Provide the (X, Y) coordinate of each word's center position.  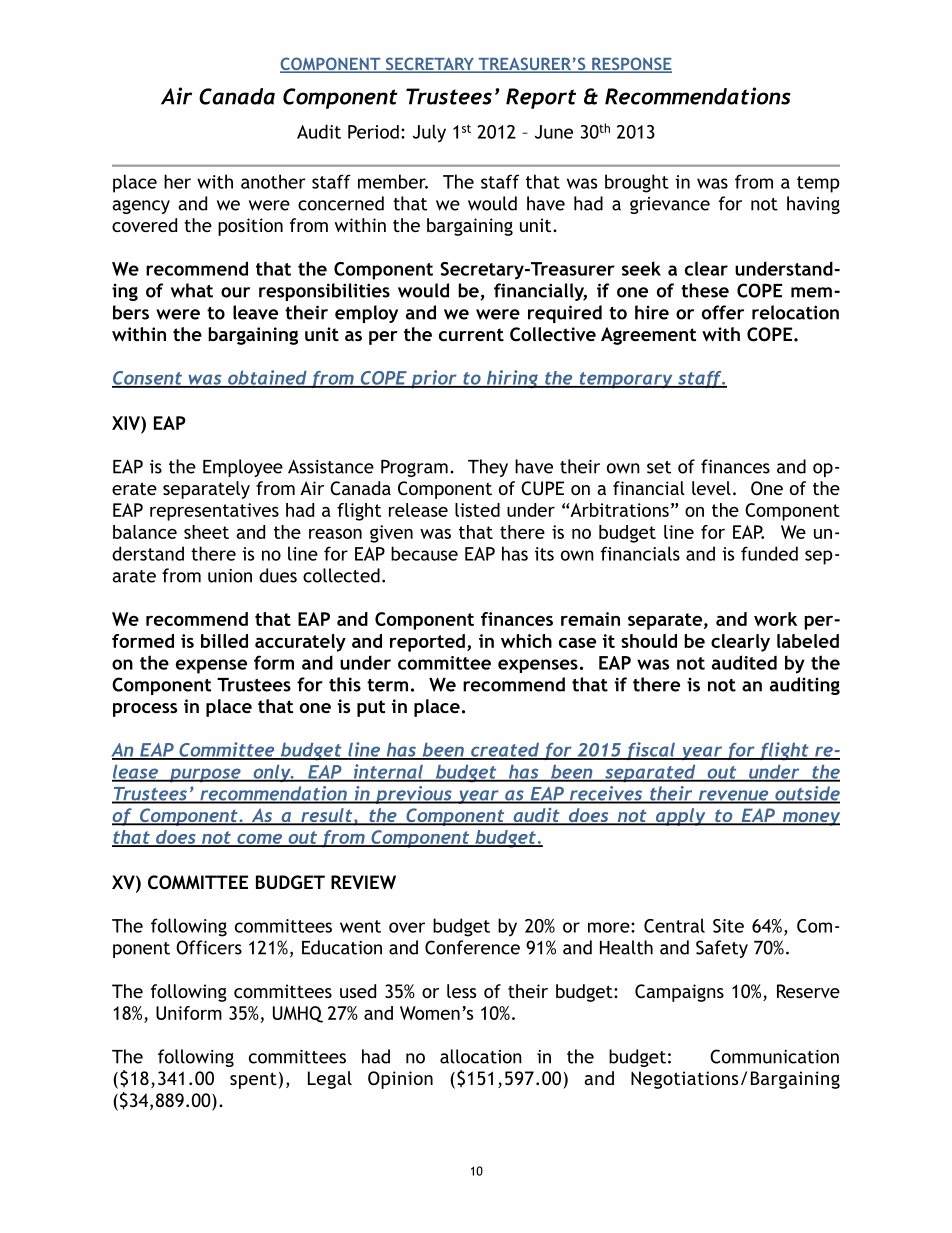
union (230, 576)
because (424, 553)
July (429, 133)
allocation (481, 1056)
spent (253, 1080)
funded (769, 553)
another (273, 181)
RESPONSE (631, 65)
